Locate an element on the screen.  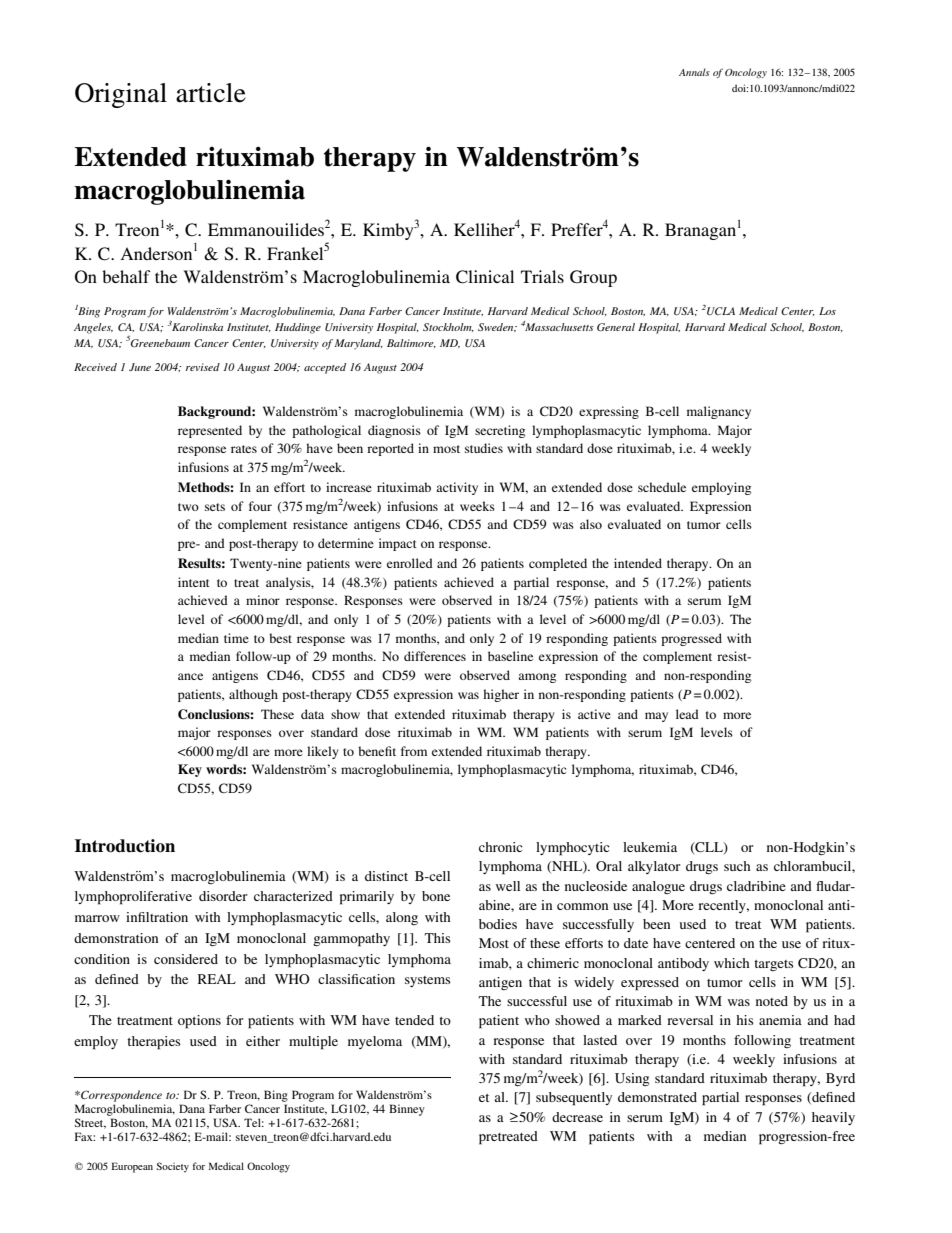
decrease is located at coordinates (577, 1117).
